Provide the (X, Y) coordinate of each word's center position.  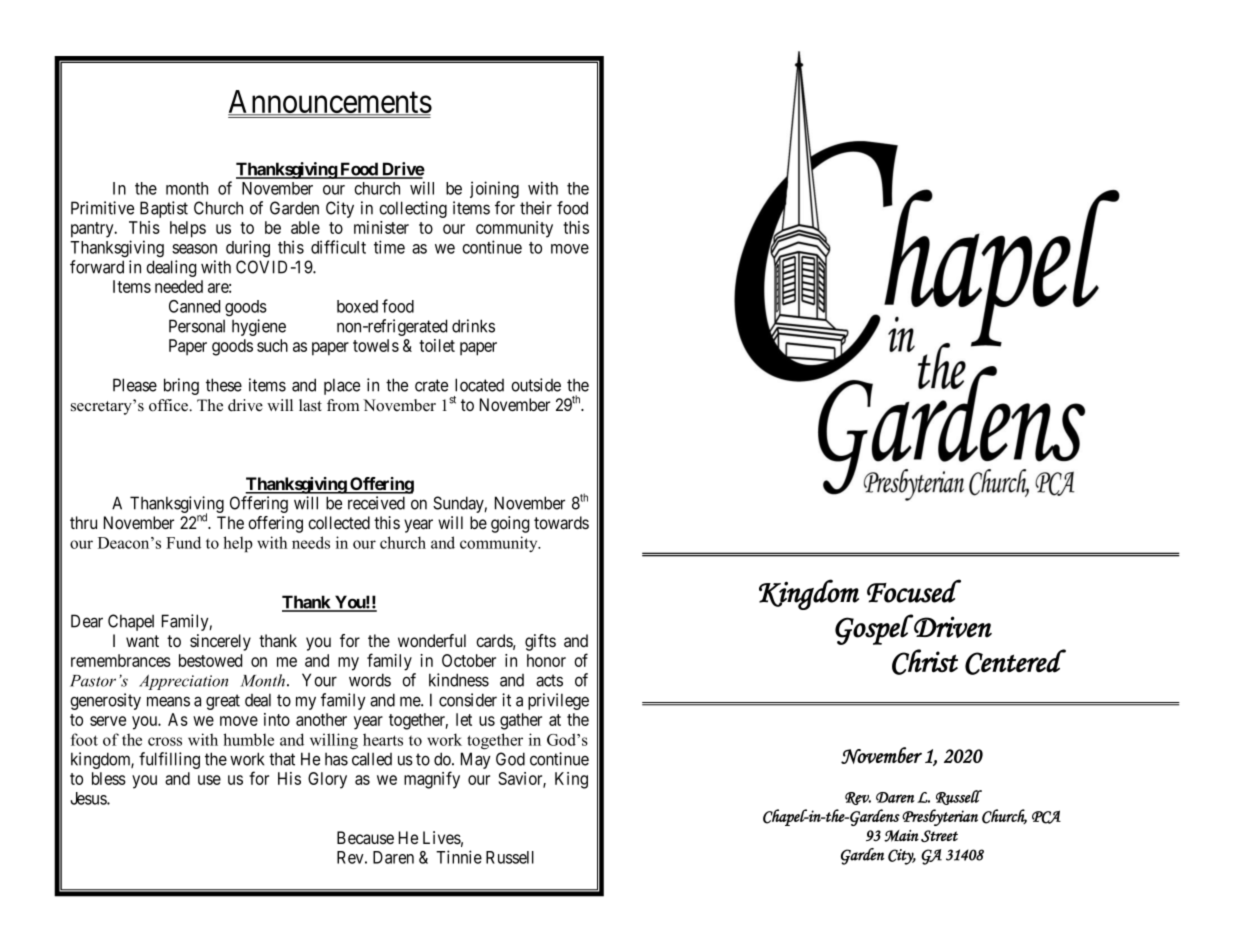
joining (494, 189)
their (536, 208)
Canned (194, 306)
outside (536, 385)
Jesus (89, 798)
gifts (540, 642)
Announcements (330, 103)
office (170, 405)
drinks (473, 326)
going (510, 524)
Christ (925, 662)
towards (561, 523)
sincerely (220, 642)
